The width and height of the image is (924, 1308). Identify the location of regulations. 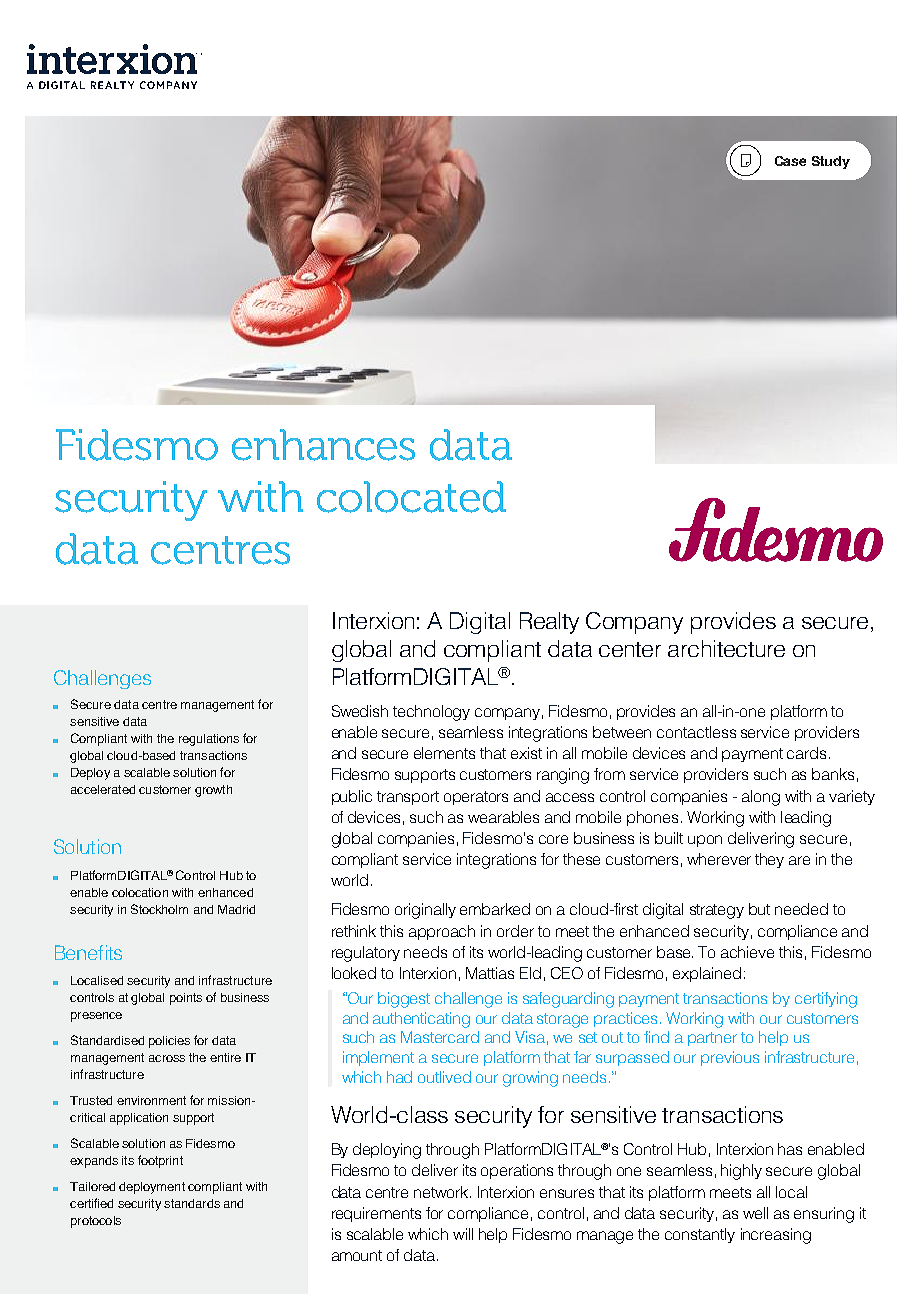
(209, 740).
